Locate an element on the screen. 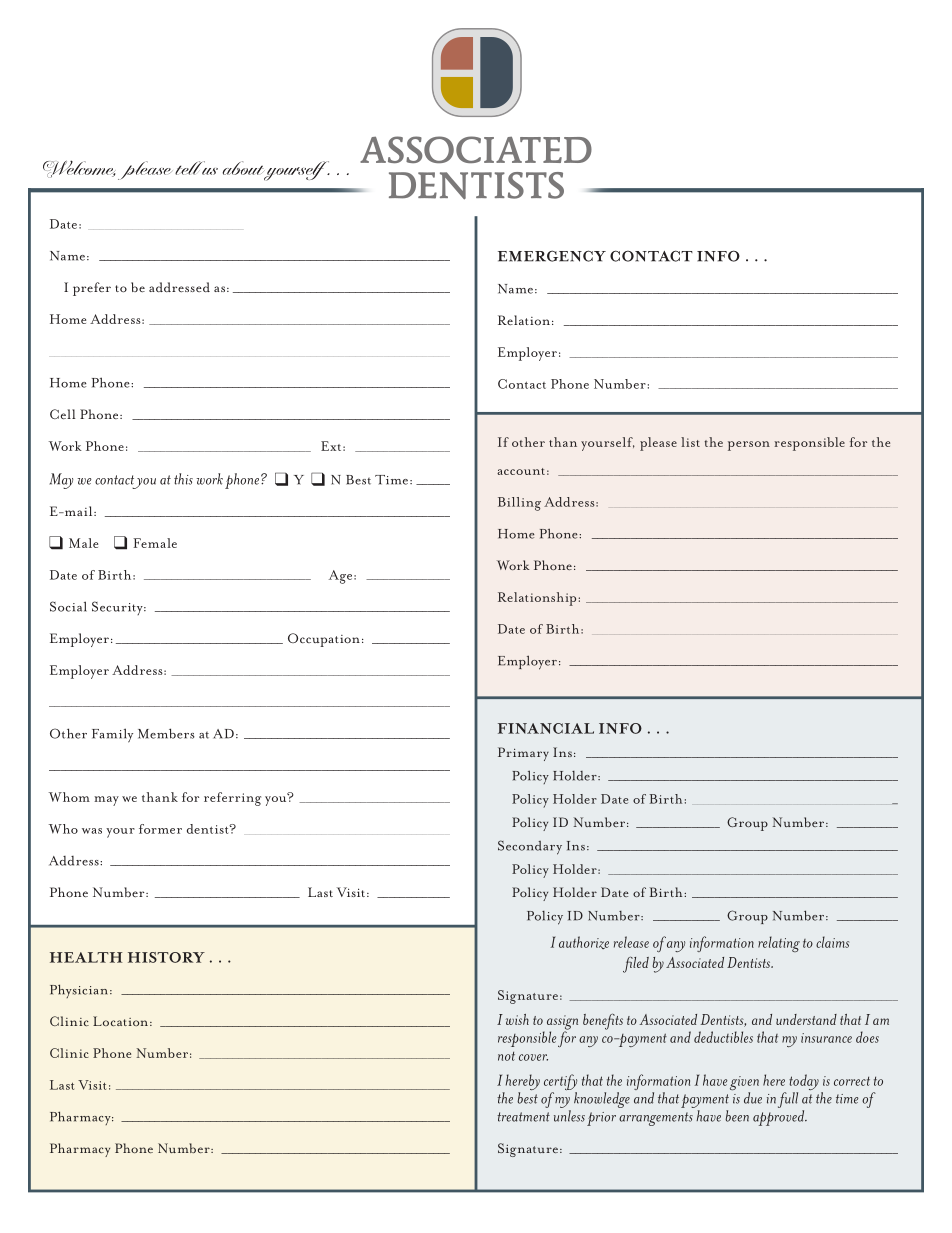 The image size is (952, 1233). list is located at coordinates (690, 442).
